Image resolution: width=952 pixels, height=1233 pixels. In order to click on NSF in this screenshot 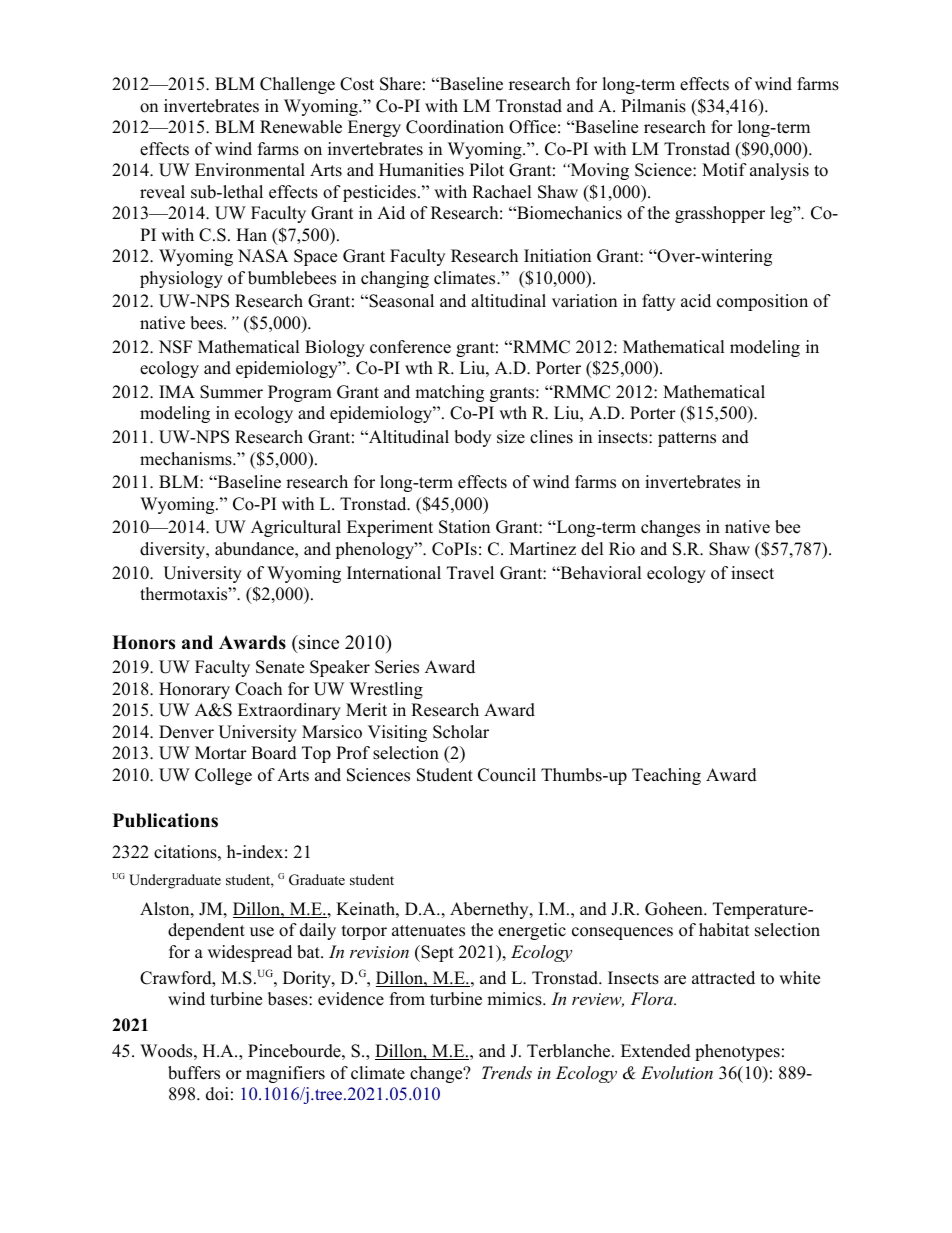, I will do `click(175, 347)`.
